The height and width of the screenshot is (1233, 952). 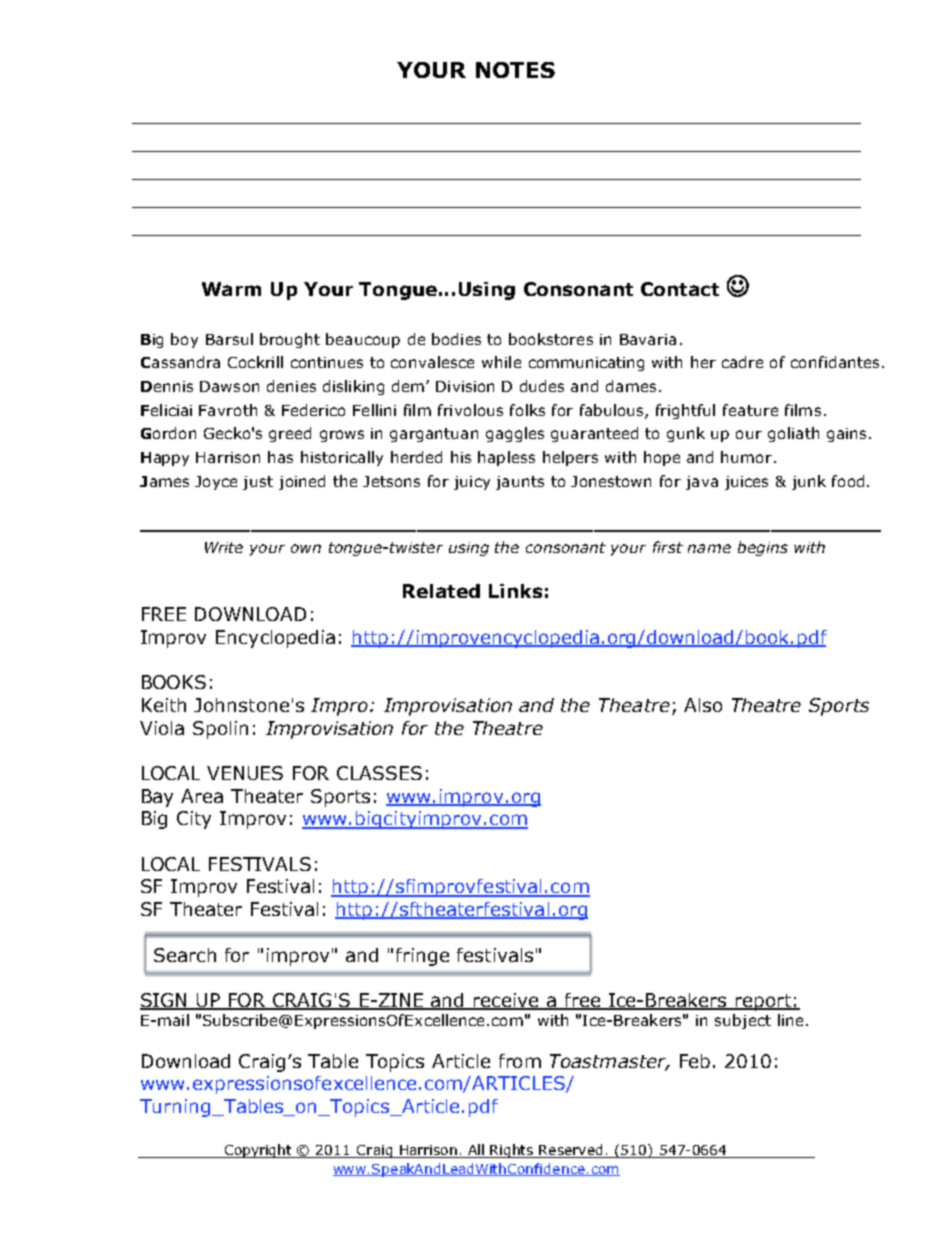 What do you see at coordinates (259, 1151) in the screenshot?
I see `Copyright` at bounding box center [259, 1151].
